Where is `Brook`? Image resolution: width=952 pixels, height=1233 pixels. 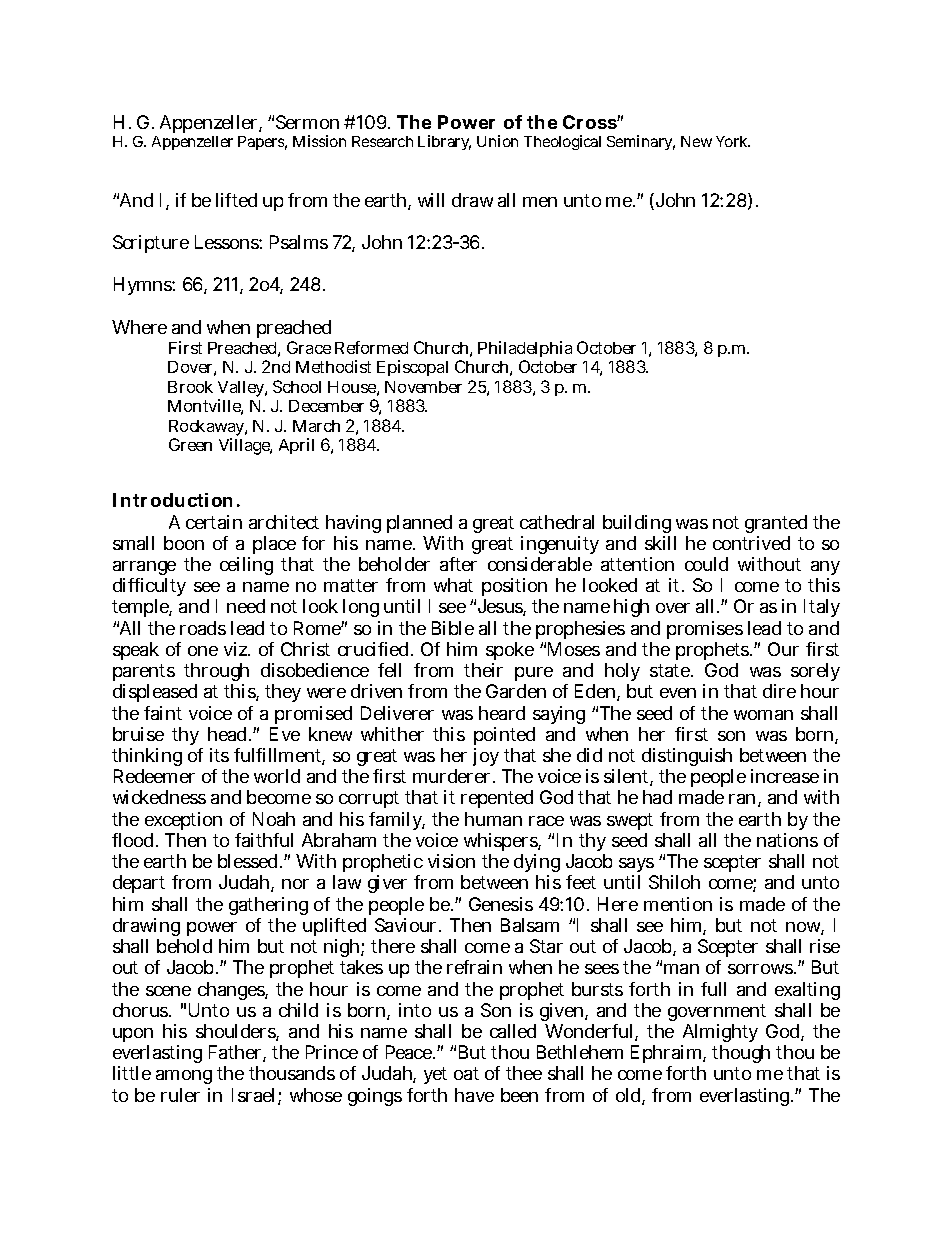
Brook is located at coordinates (190, 387).
